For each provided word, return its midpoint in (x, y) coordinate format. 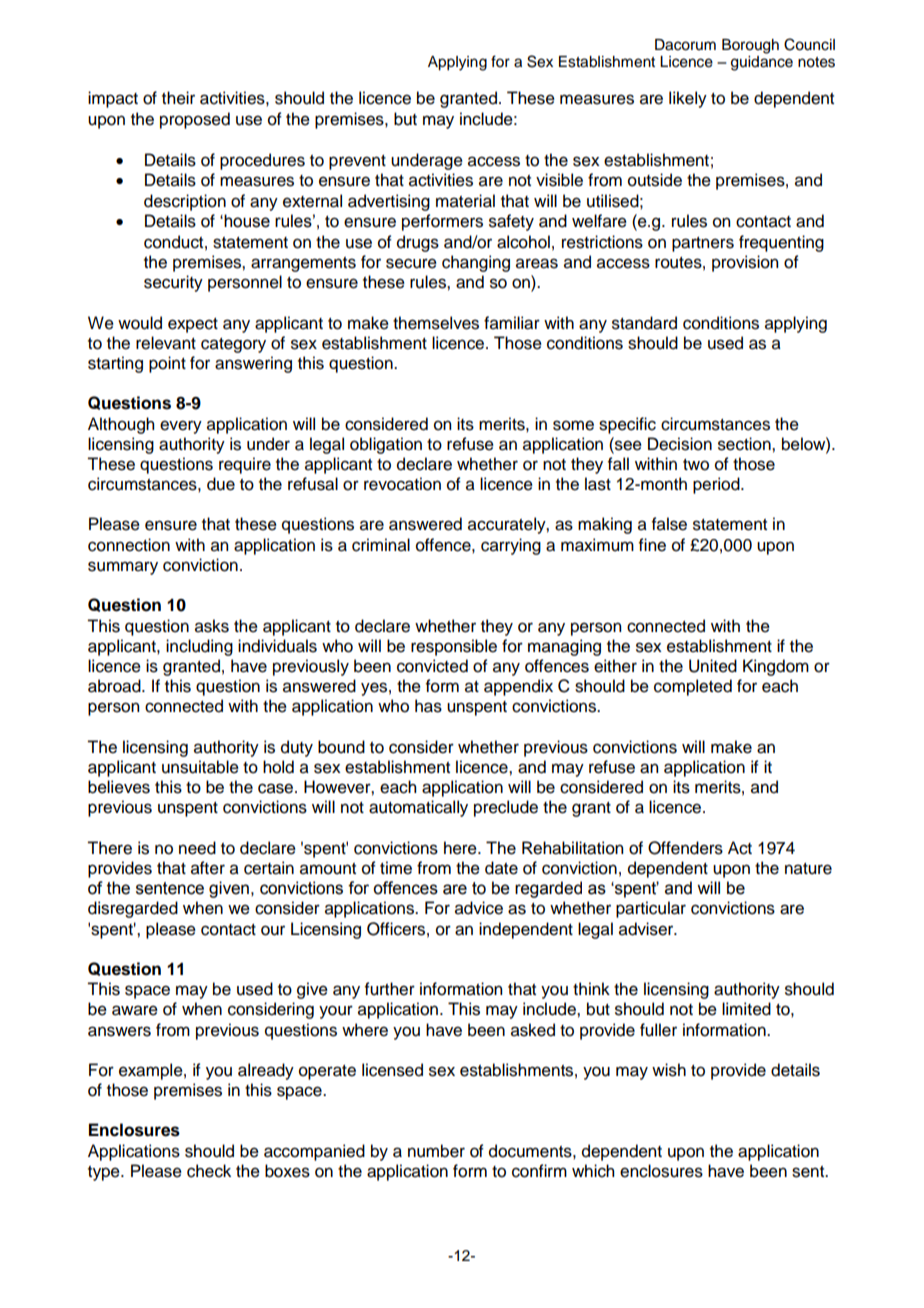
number (436, 1151)
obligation (386, 445)
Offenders (685, 848)
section (745, 444)
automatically (418, 808)
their (178, 98)
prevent (357, 162)
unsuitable (200, 767)
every (181, 427)
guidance (762, 63)
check (209, 1171)
